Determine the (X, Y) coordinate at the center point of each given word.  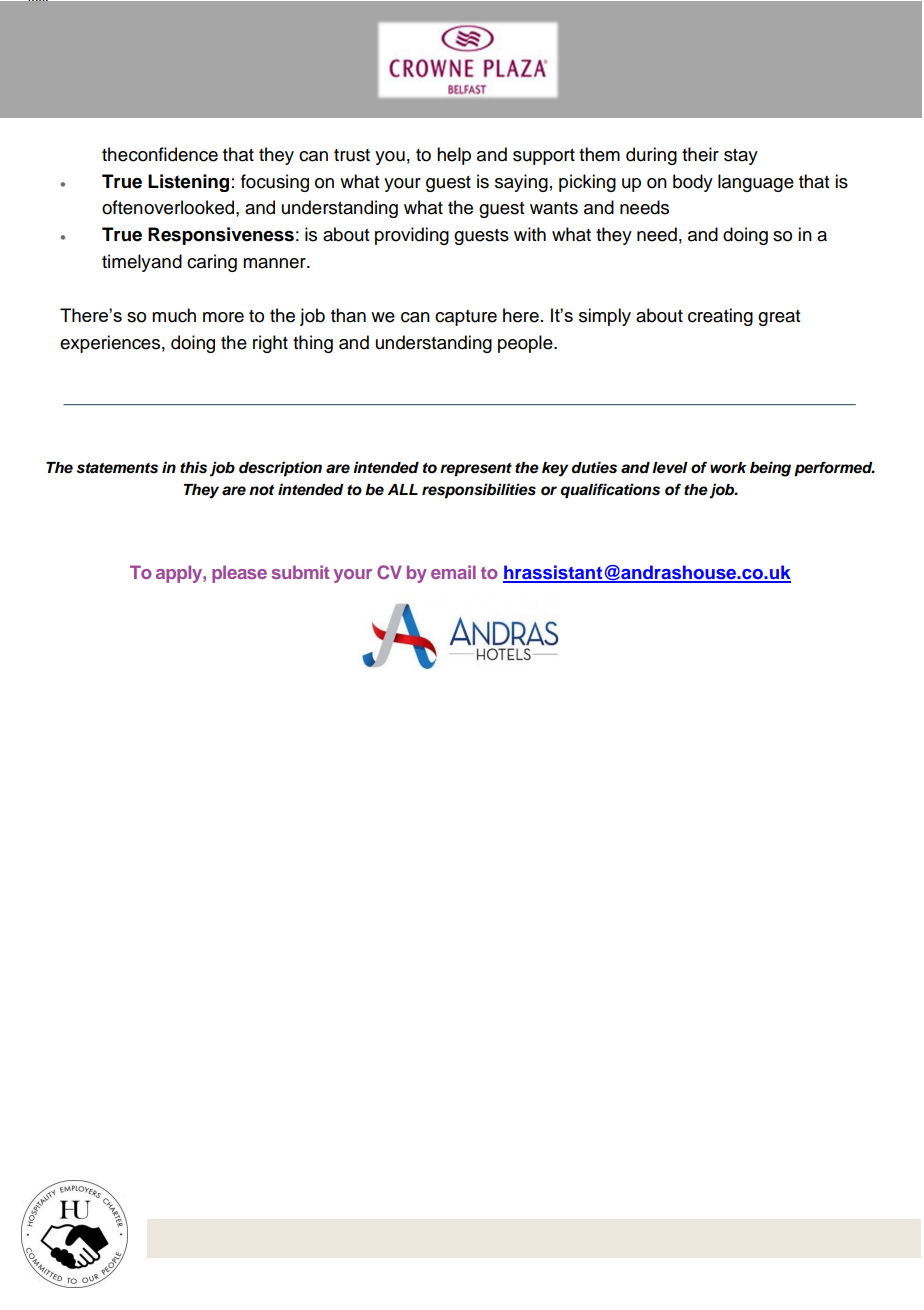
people (526, 344)
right (270, 344)
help (454, 156)
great (779, 318)
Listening (188, 183)
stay (741, 157)
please (239, 574)
